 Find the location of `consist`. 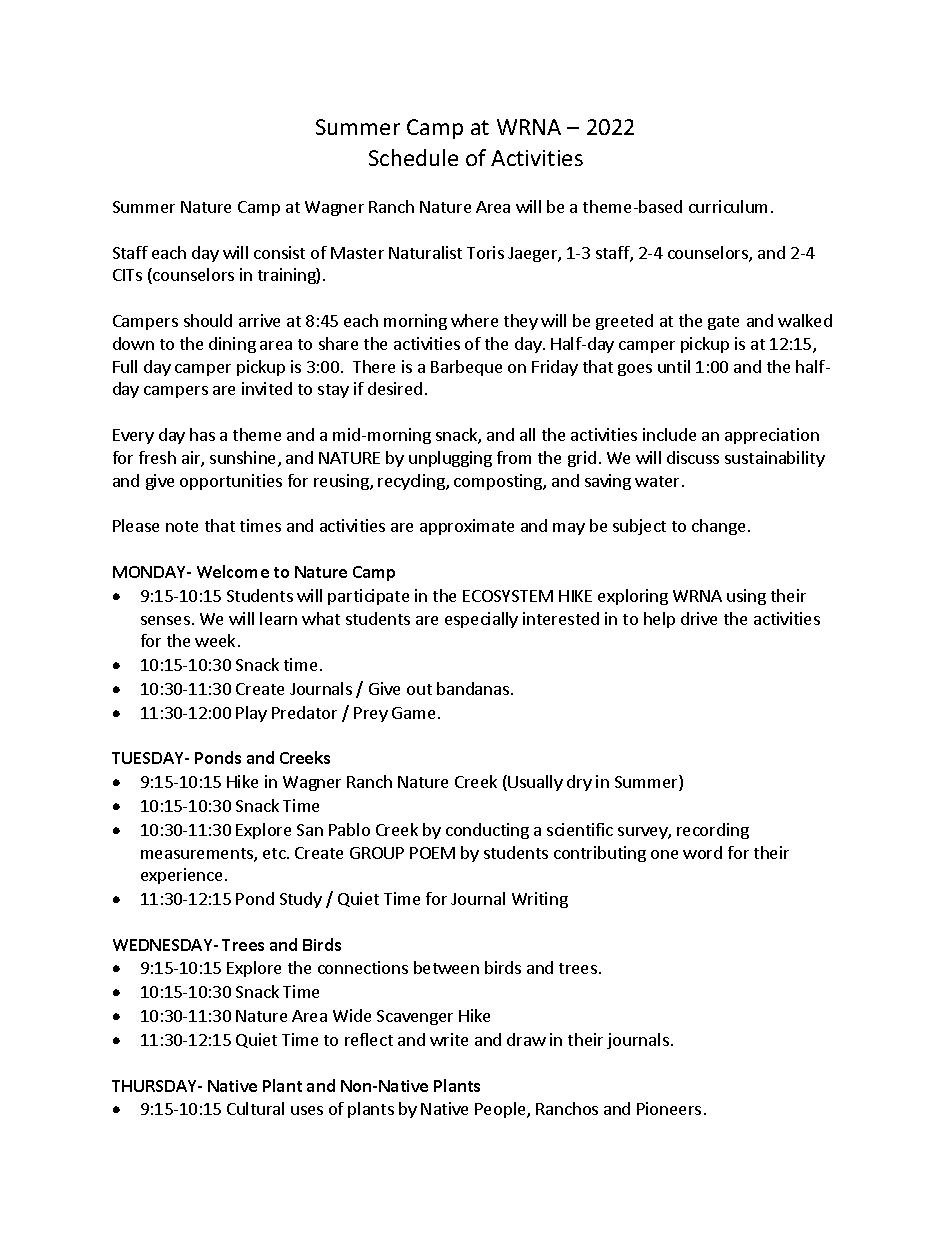

consist is located at coordinates (279, 252).
